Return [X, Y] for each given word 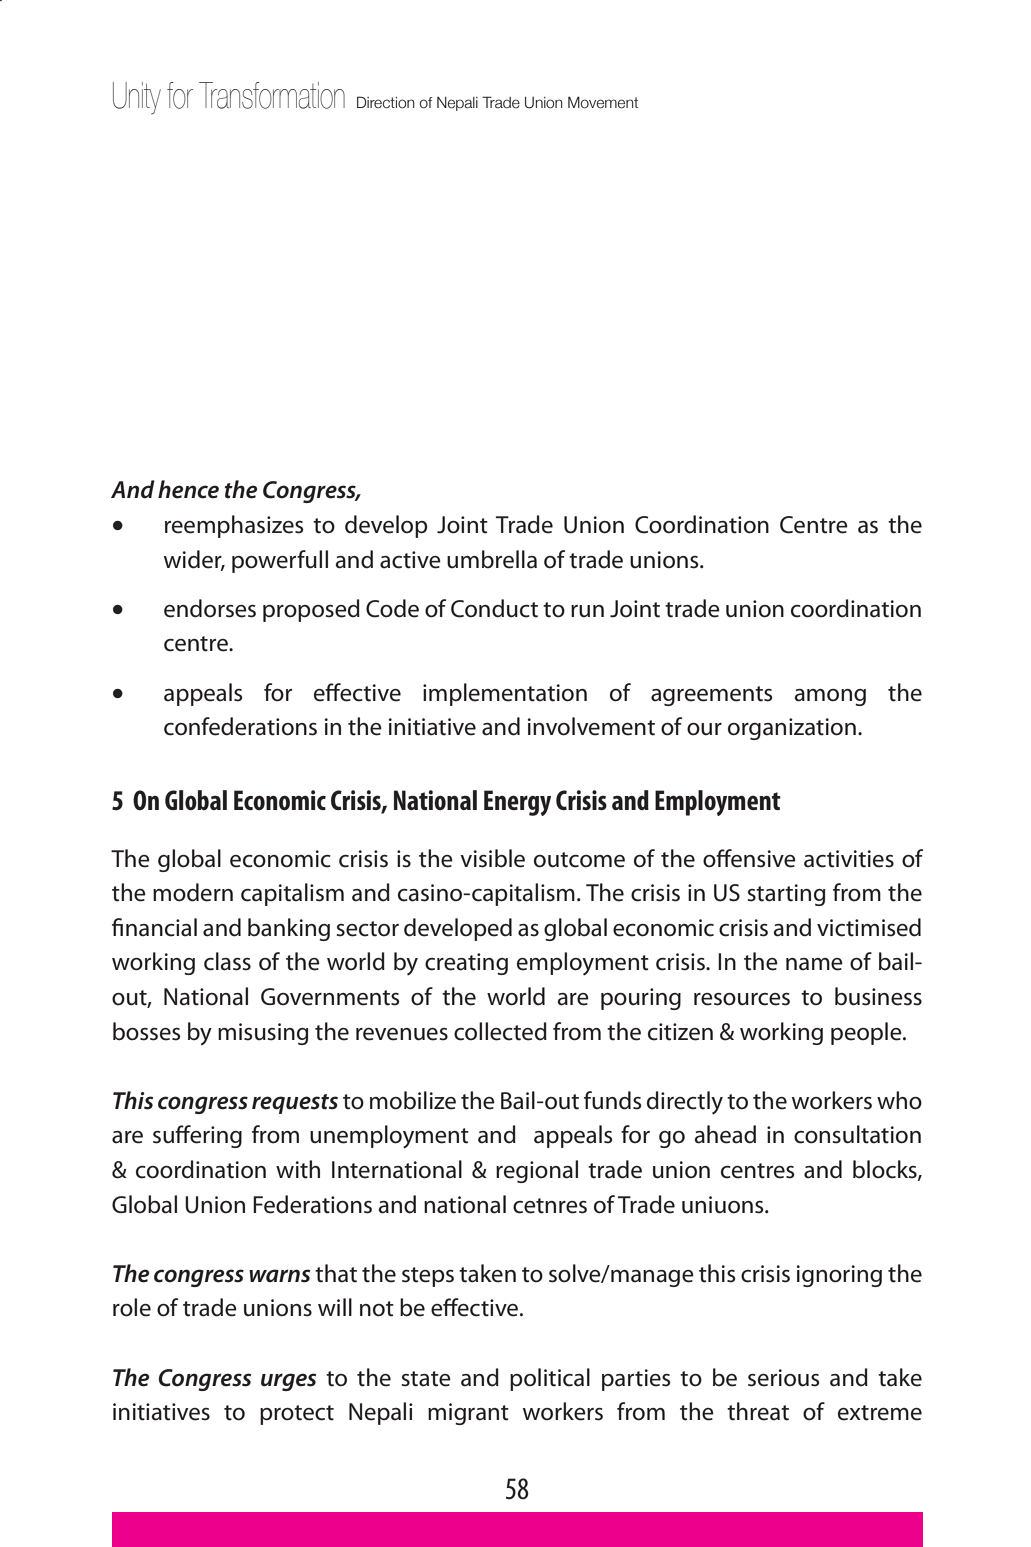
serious [784, 1378]
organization [792, 729]
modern [193, 892]
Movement [603, 102]
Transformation [272, 95]
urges [289, 1382]
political [550, 1379]
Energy [517, 803]
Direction [386, 102]
